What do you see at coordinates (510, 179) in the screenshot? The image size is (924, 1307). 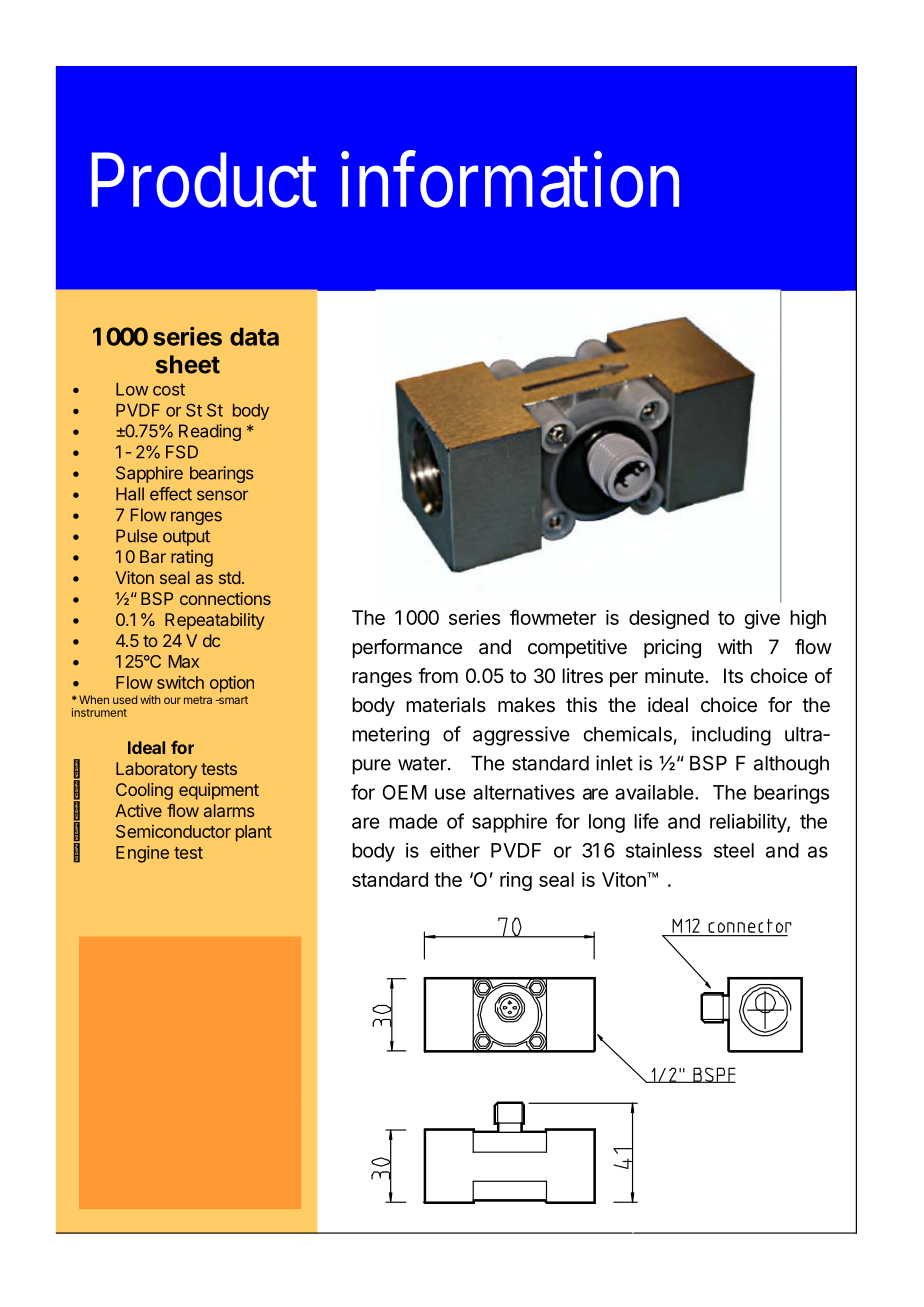 I see `information` at bounding box center [510, 179].
